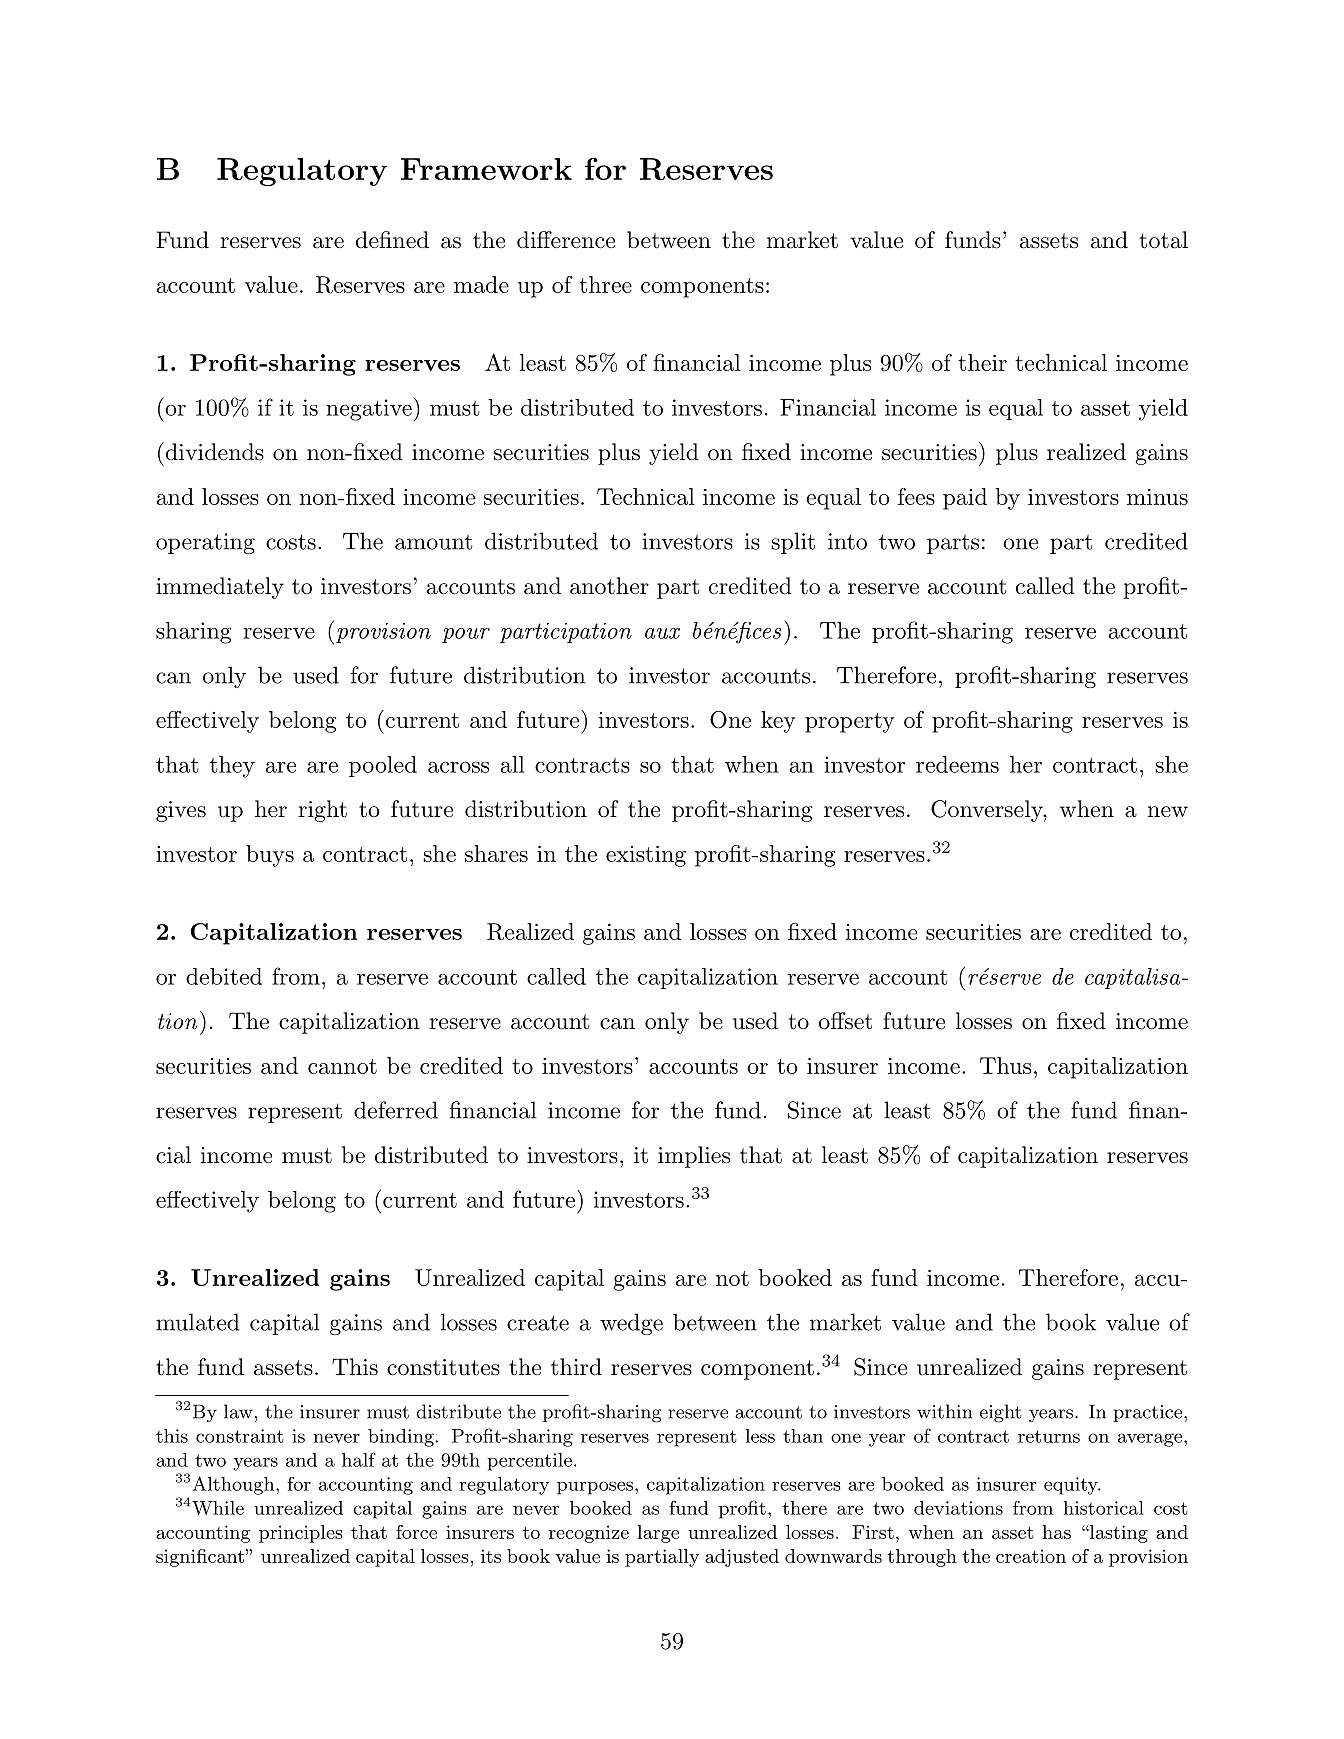 Image resolution: width=1344 pixels, height=1739 pixels. What do you see at coordinates (301, 1534) in the screenshot?
I see `principles` at bounding box center [301, 1534].
